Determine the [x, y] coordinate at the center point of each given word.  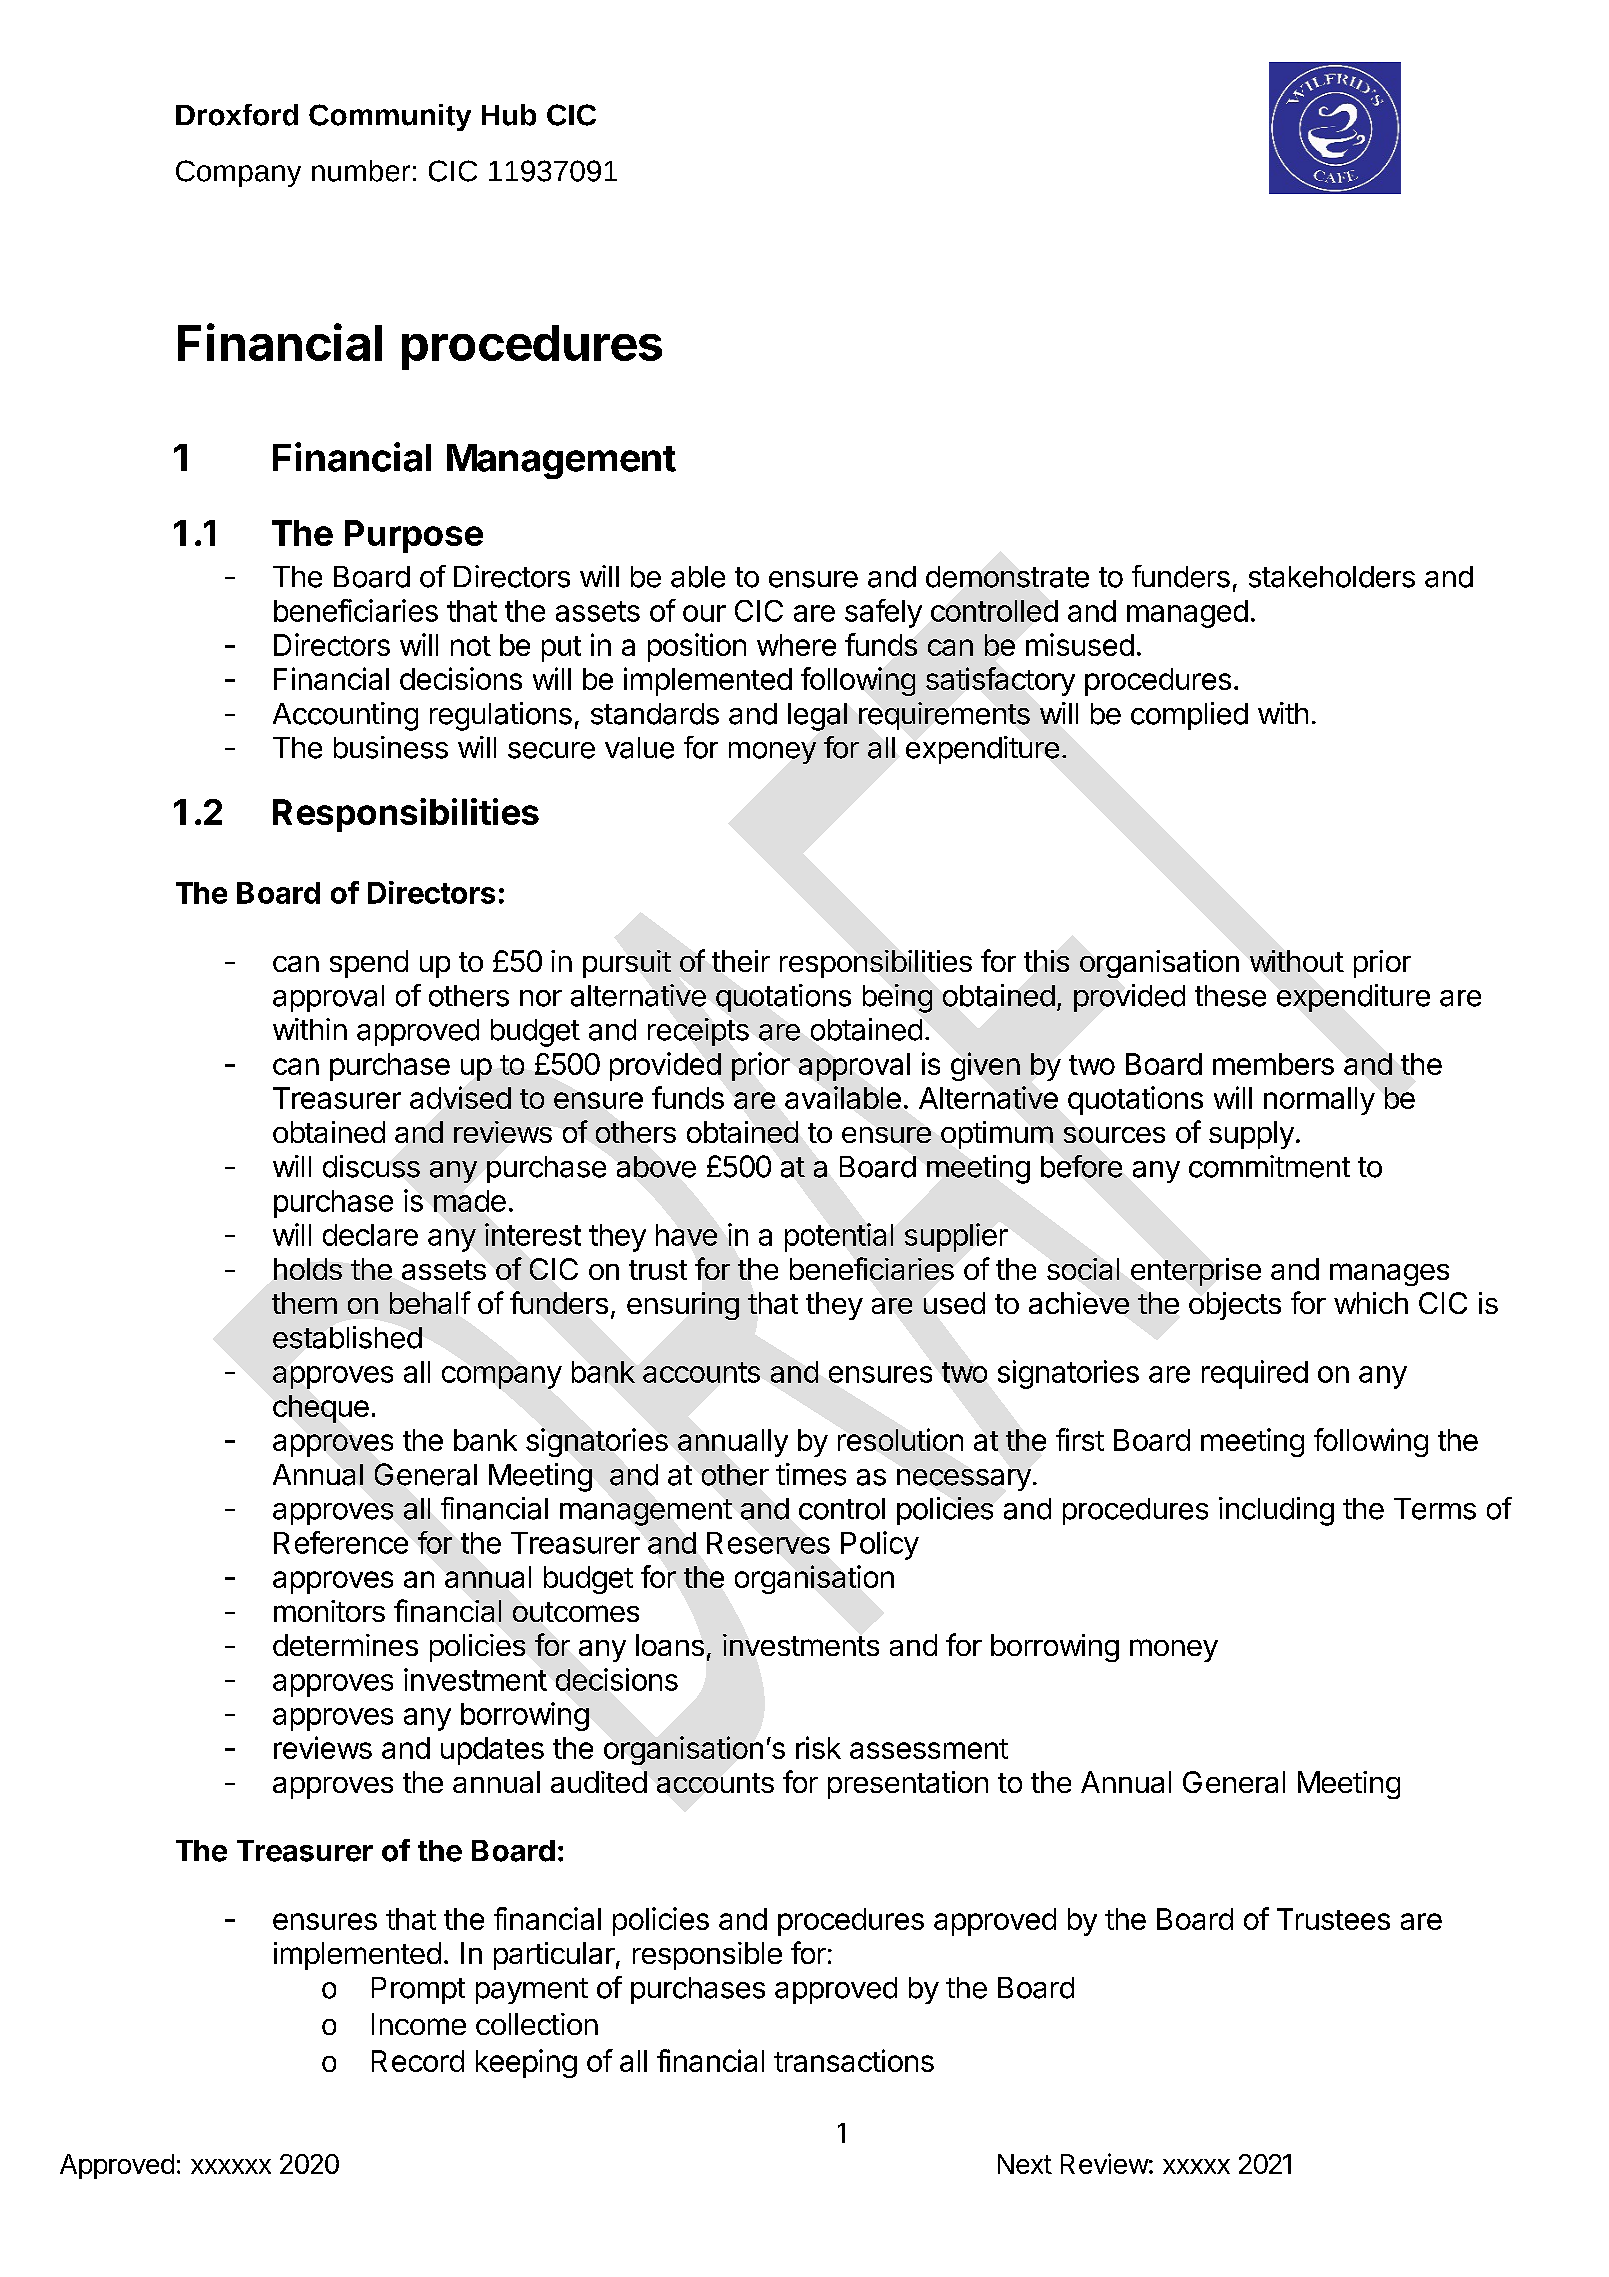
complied [1189, 716]
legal [817, 717]
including [1276, 1511]
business [391, 747]
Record [418, 2061]
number [361, 171]
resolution [900, 1439]
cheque [321, 1409]
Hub [509, 115]
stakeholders [1332, 577]
